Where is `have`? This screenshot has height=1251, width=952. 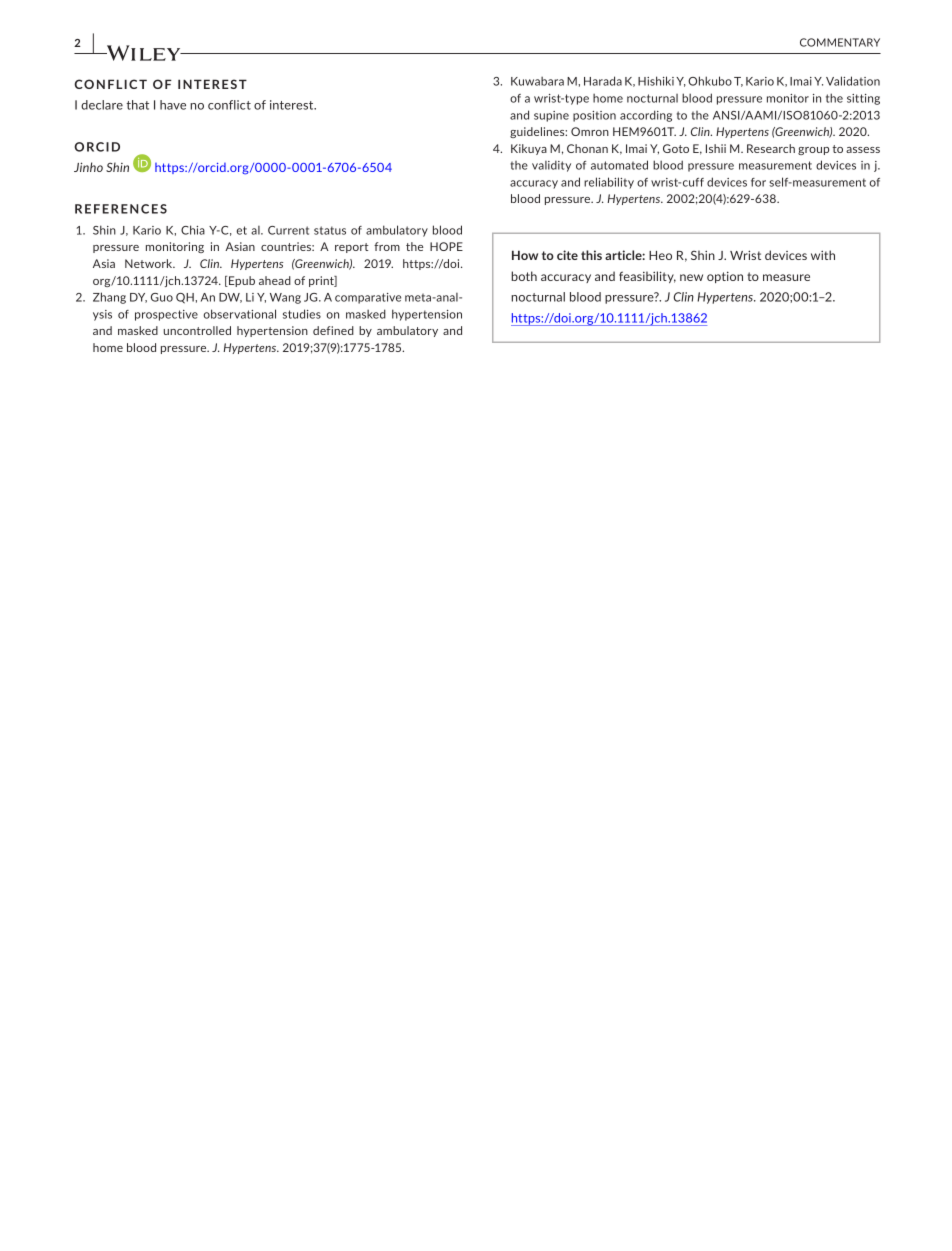
have is located at coordinates (173, 105).
